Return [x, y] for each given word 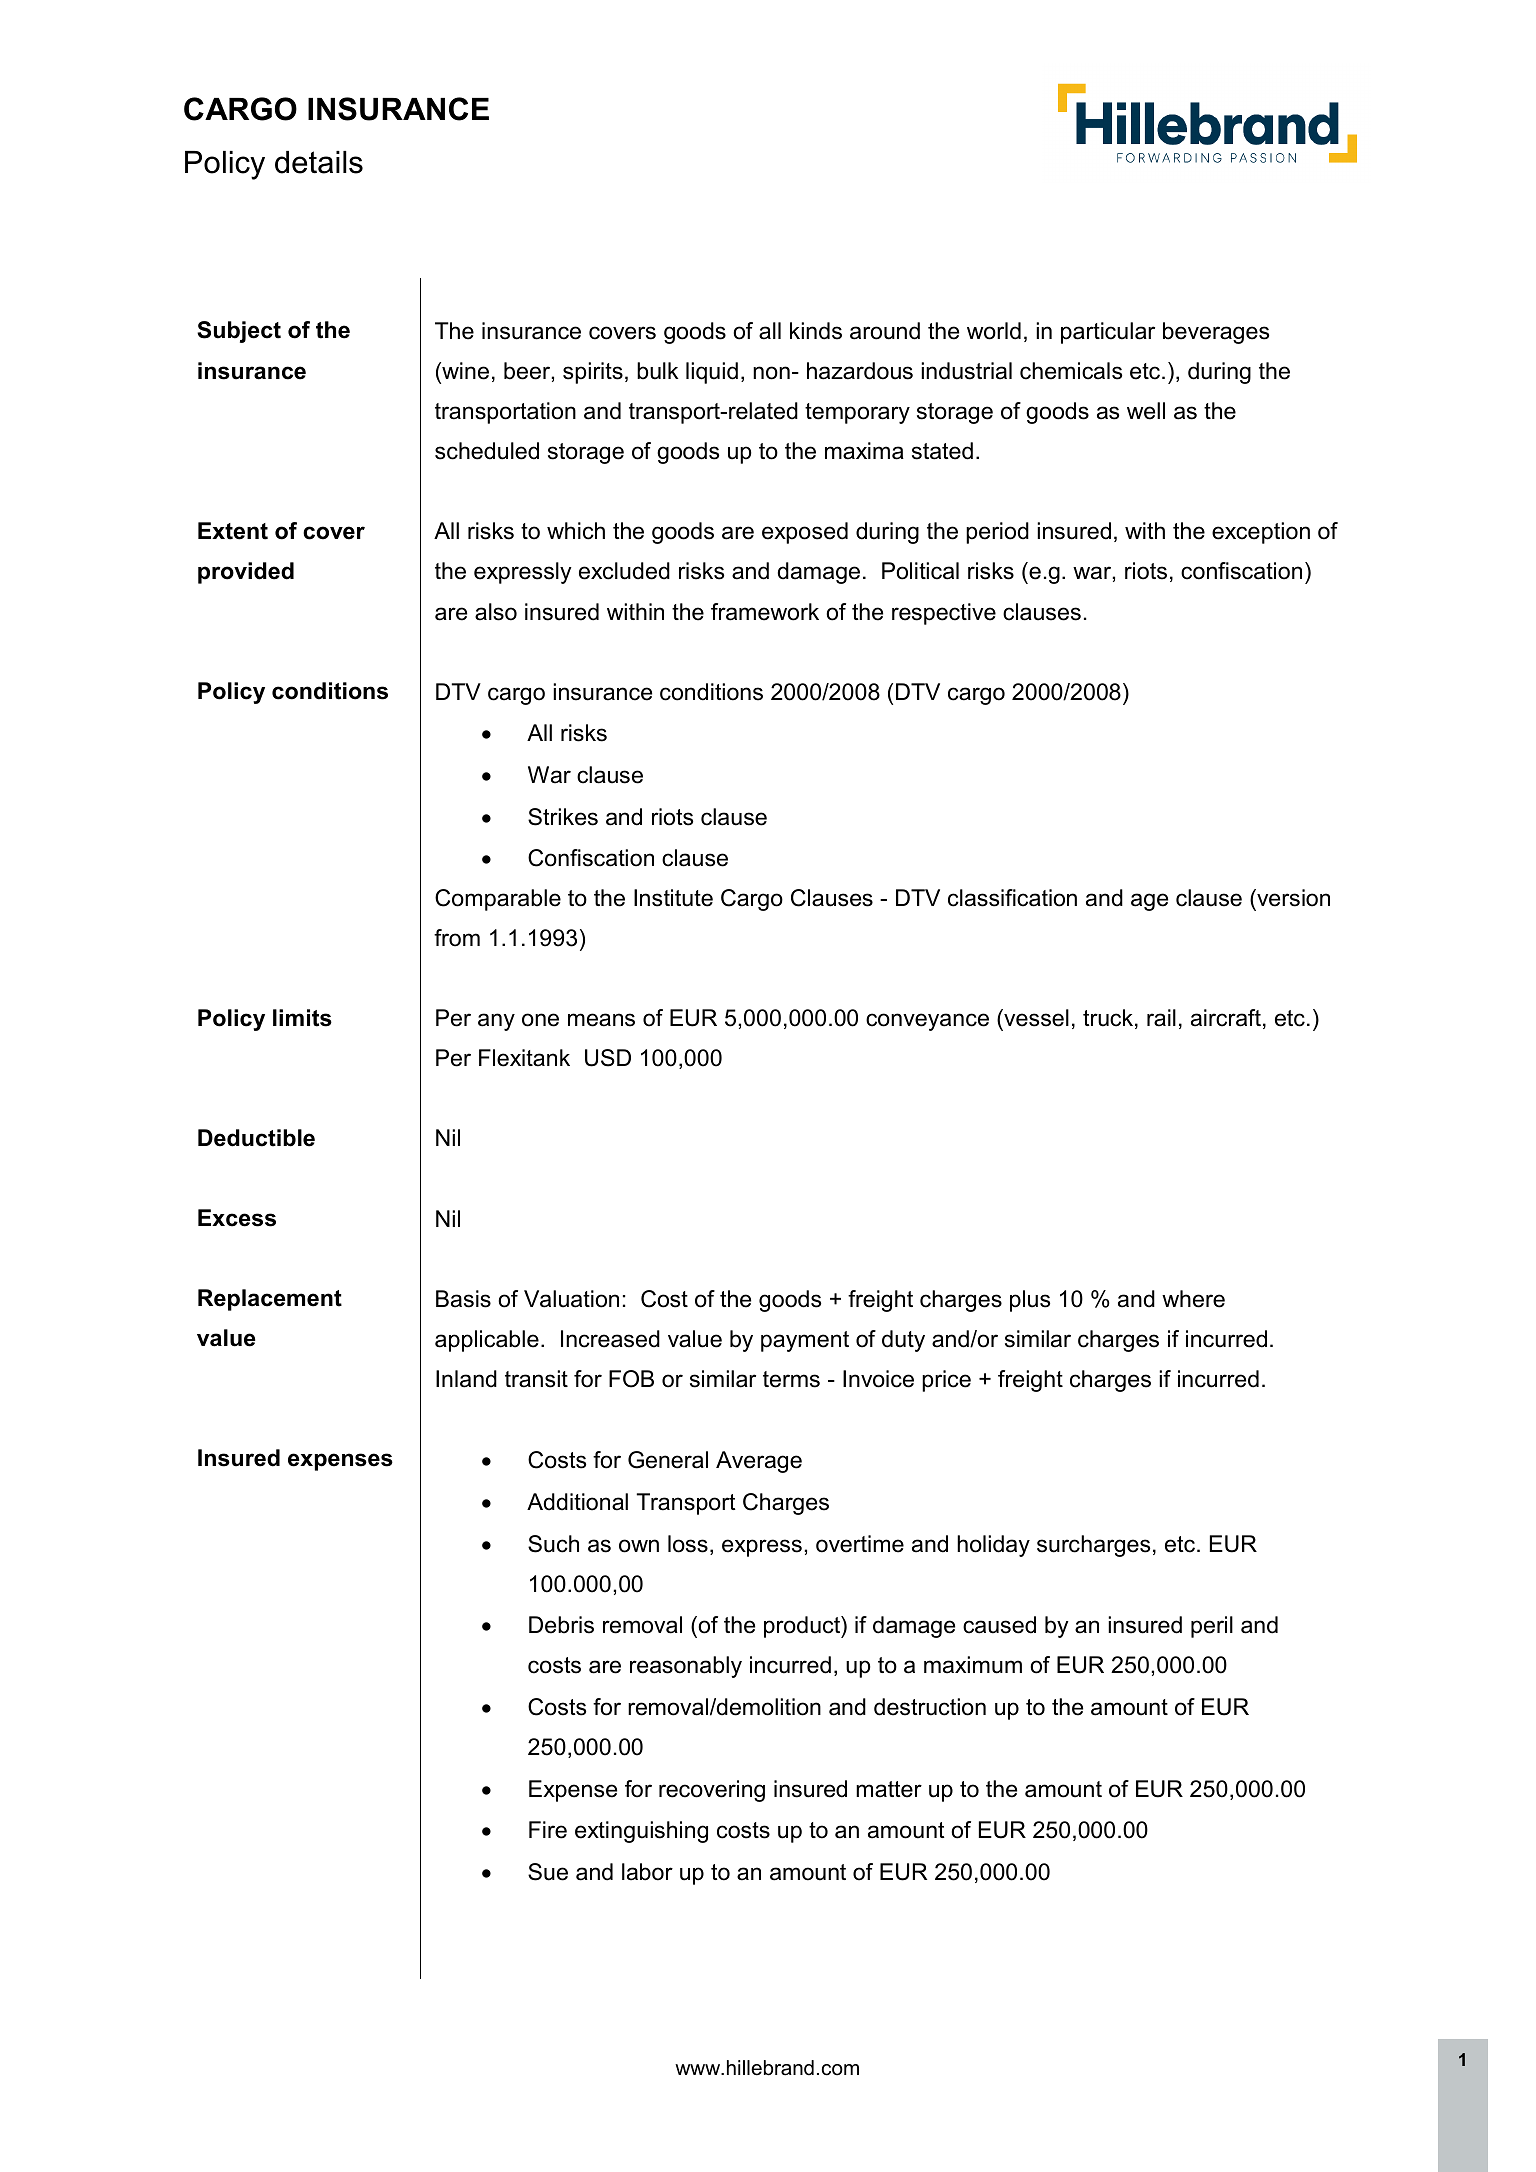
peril [1212, 1627]
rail [1161, 1018]
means [601, 1020]
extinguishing [641, 1832]
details [319, 162]
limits [302, 1018]
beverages [1216, 333]
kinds [816, 331]
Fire [548, 1830]
